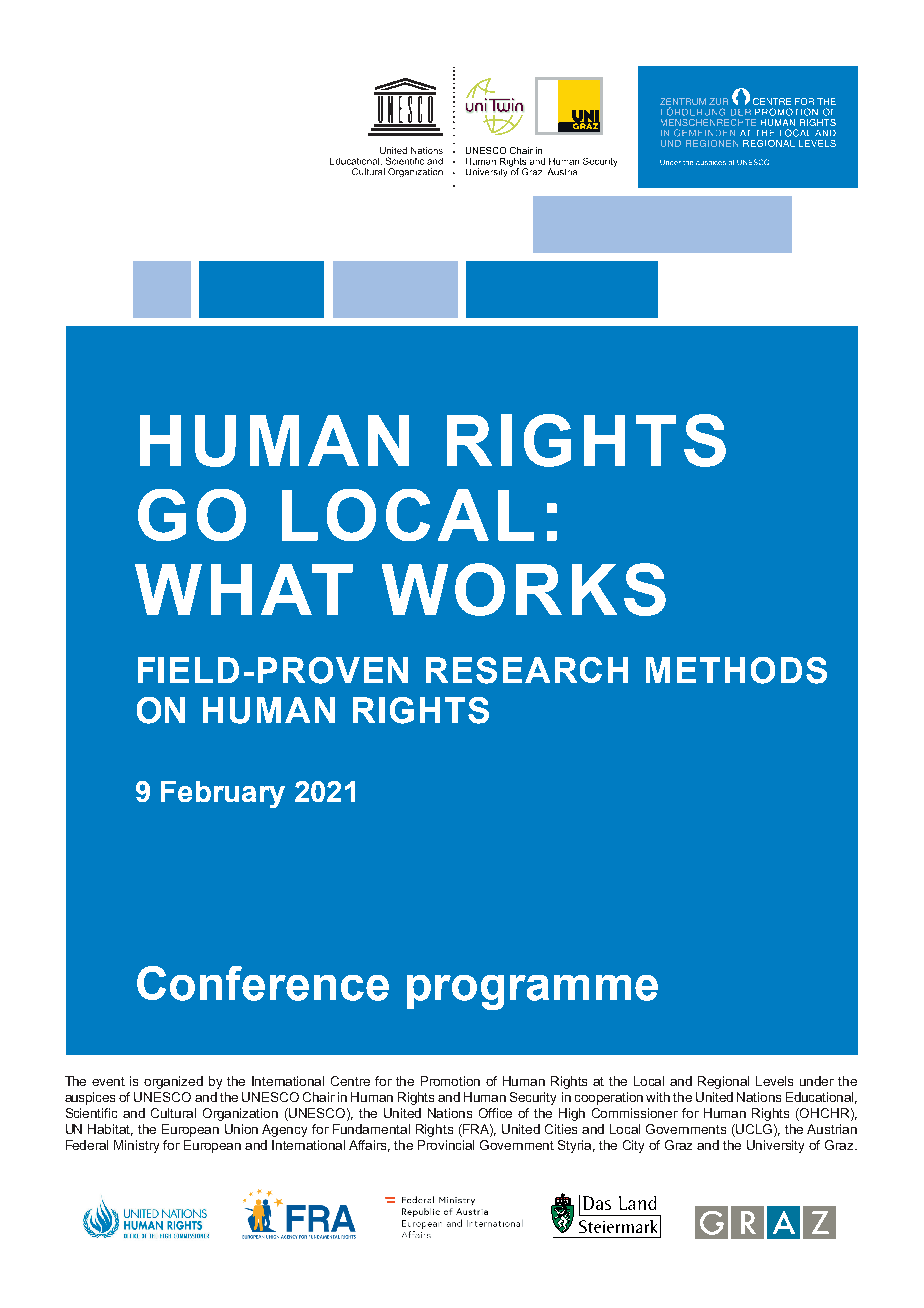 This screenshot has height=1308, width=924. What do you see at coordinates (263, 983) in the screenshot?
I see `Conference` at bounding box center [263, 983].
